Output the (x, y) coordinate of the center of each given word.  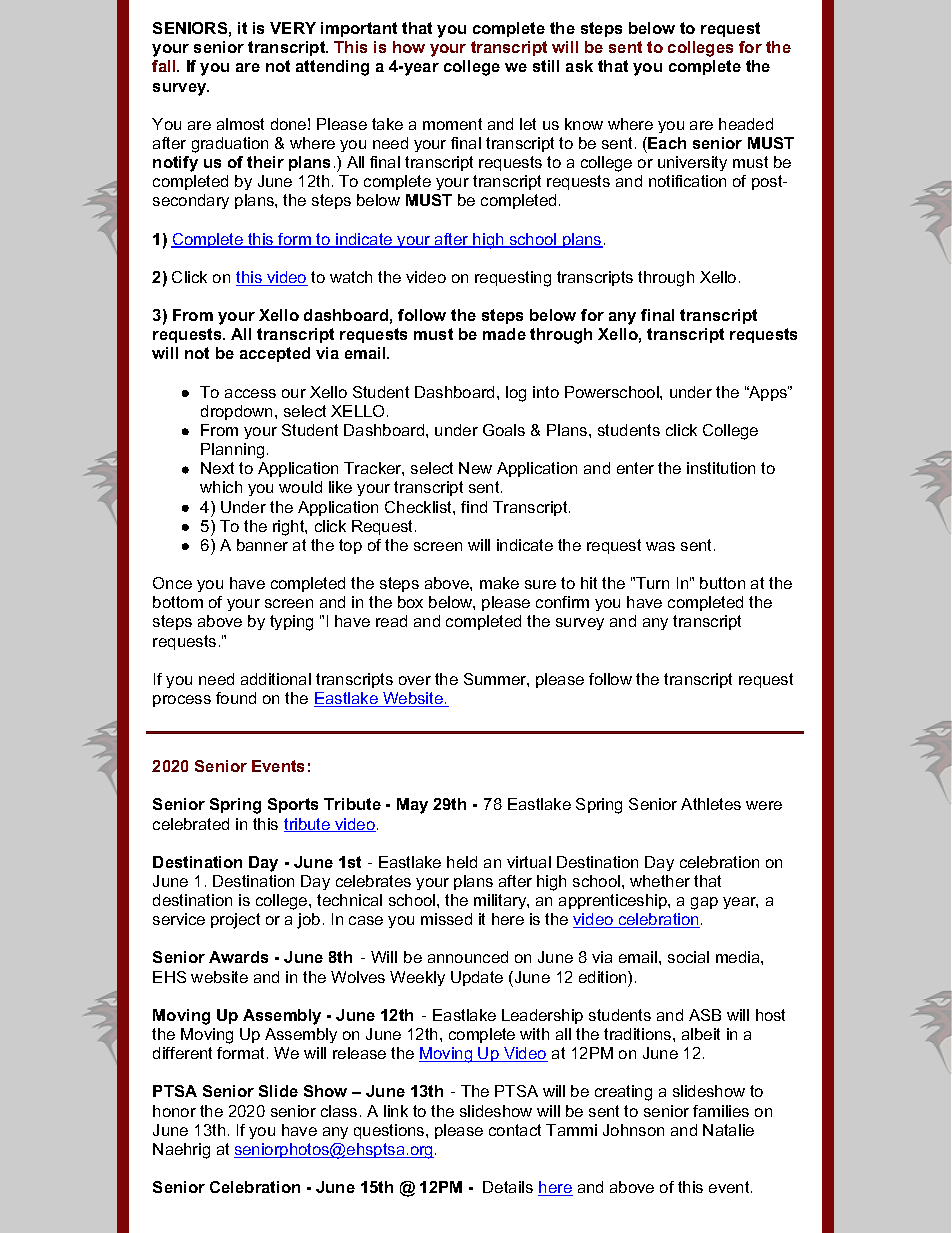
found (236, 698)
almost (240, 124)
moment (452, 124)
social (688, 957)
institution (721, 468)
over (415, 680)
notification (687, 181)
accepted (275, 354)
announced (468, 957)
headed (746, 124)
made (504, 334)
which (221, 487)
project (235, 921)
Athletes (711, 804)
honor (174, 1111)
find (474, 507)
